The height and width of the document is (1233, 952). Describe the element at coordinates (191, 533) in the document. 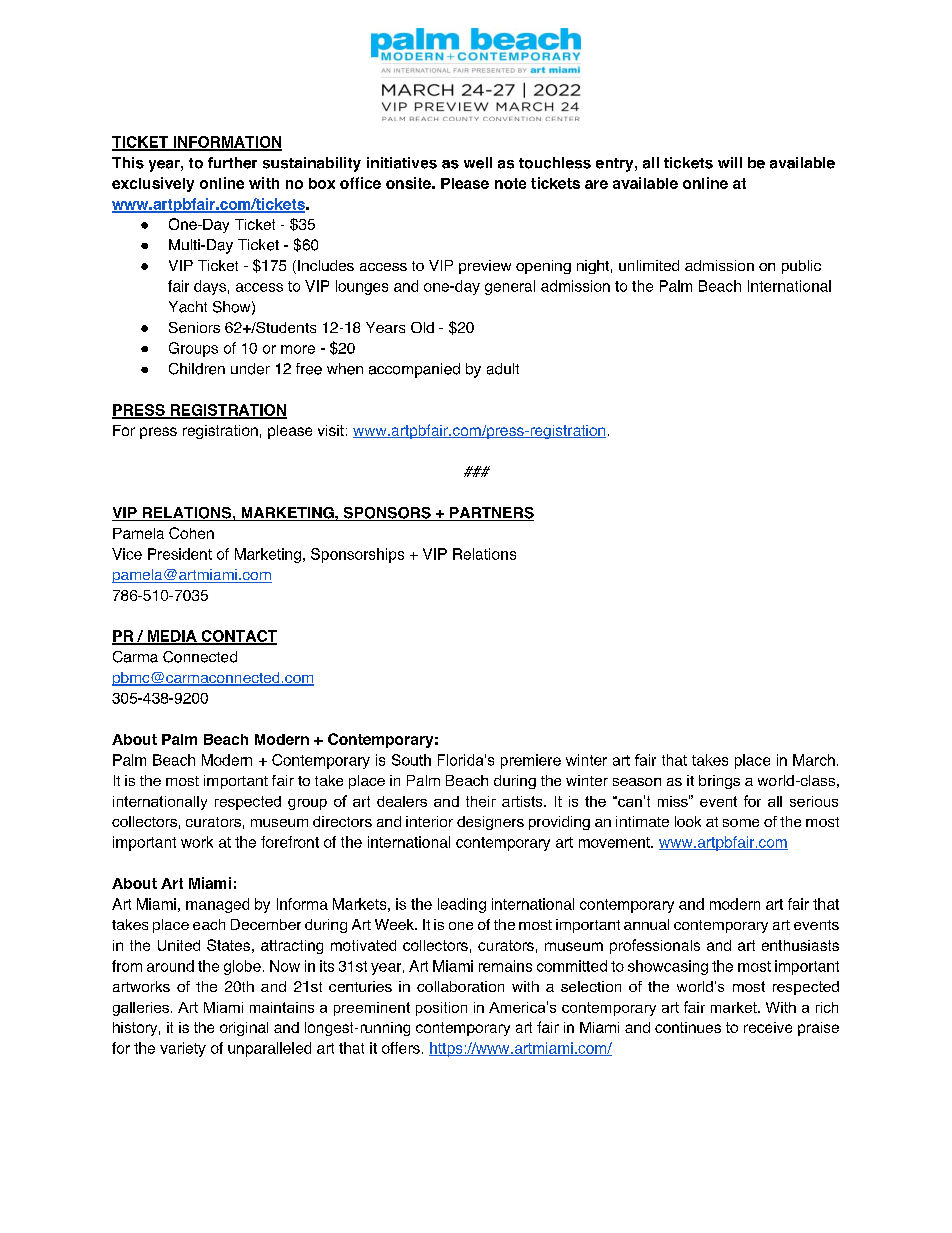

I see `Cohen` at that location.
